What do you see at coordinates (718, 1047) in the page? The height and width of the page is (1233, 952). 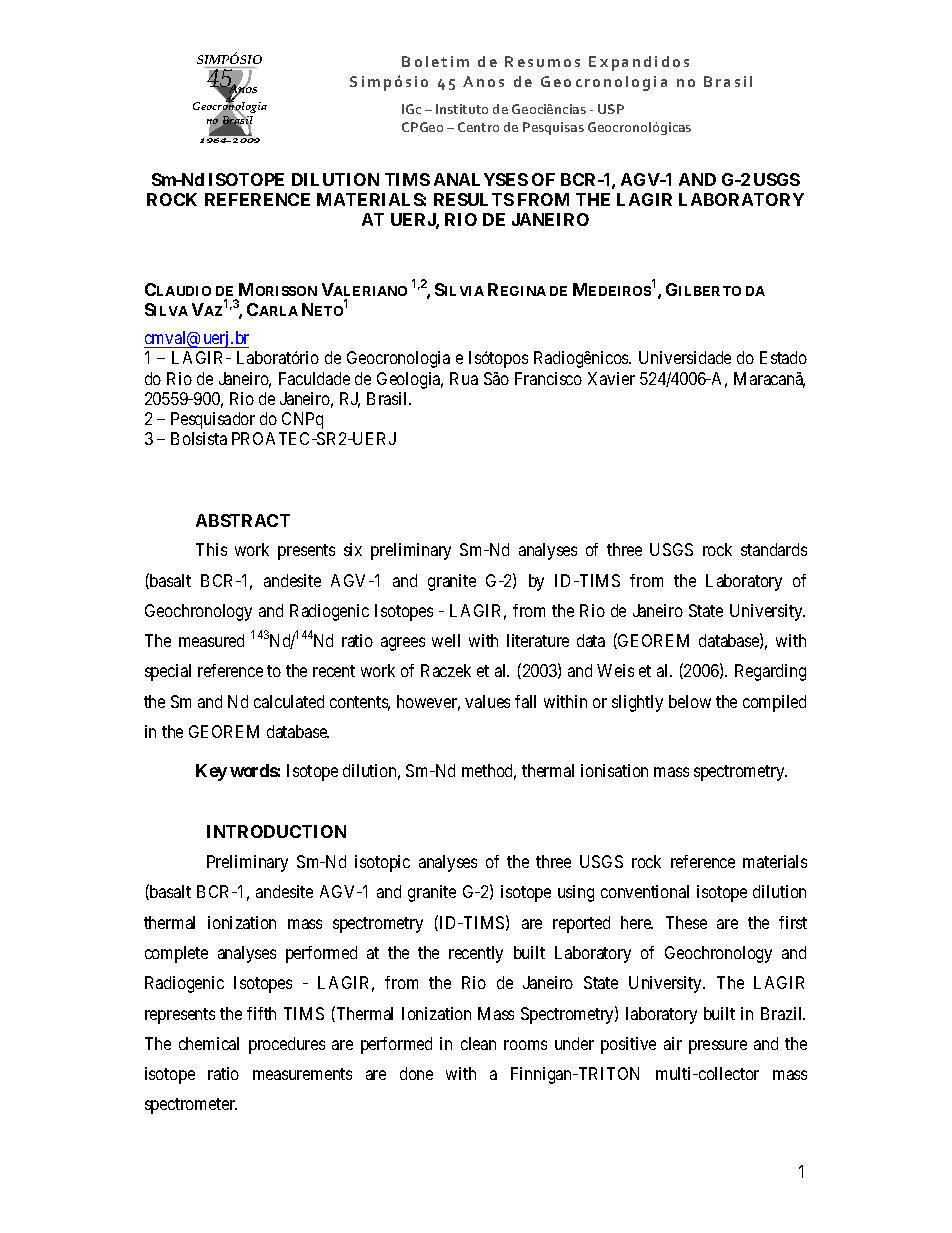 I see `pressure` at bounding box center [718, 1047].
